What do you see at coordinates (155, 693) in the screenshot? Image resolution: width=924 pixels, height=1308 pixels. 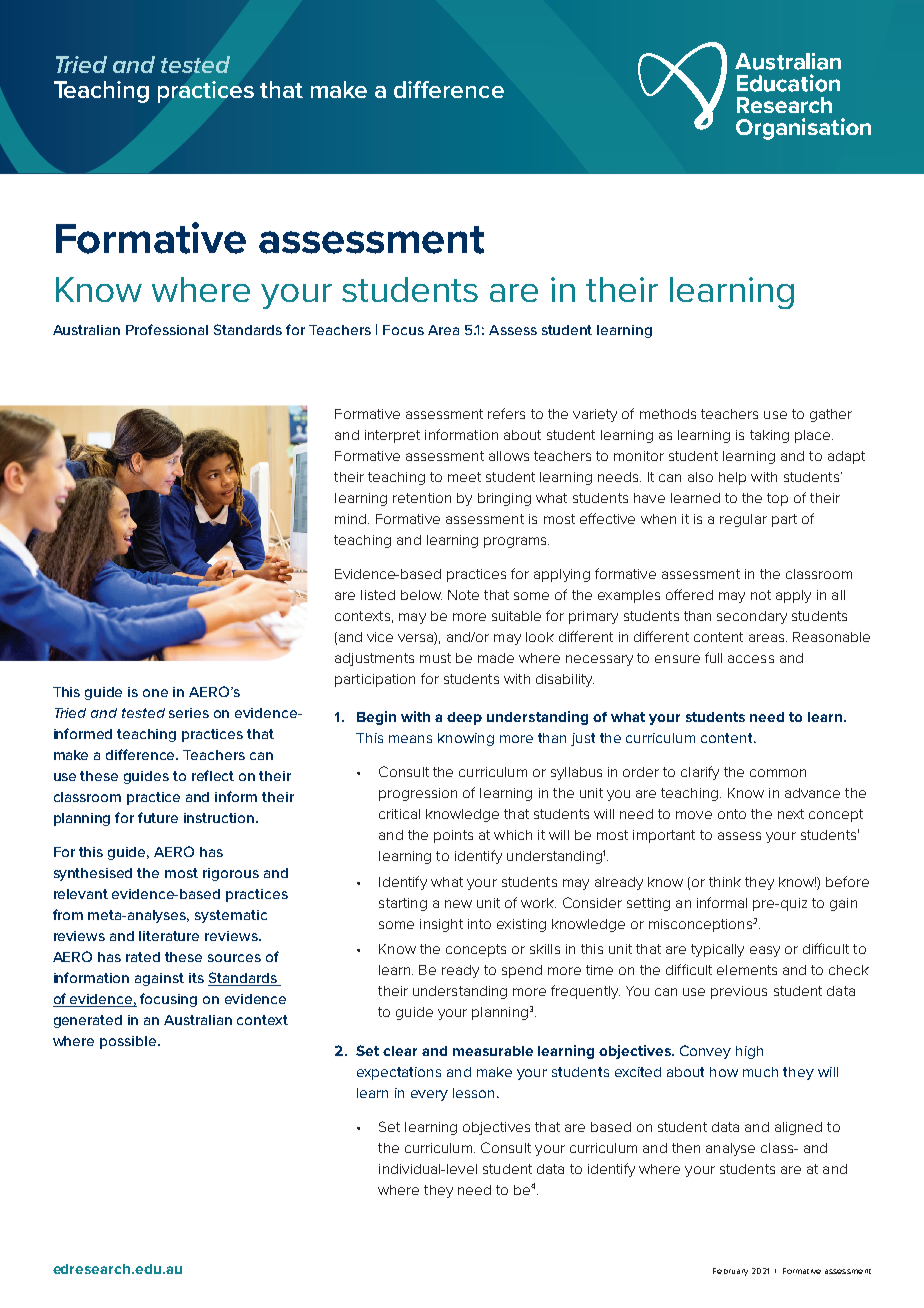 I see `one` at bounding box center [155, 693].
